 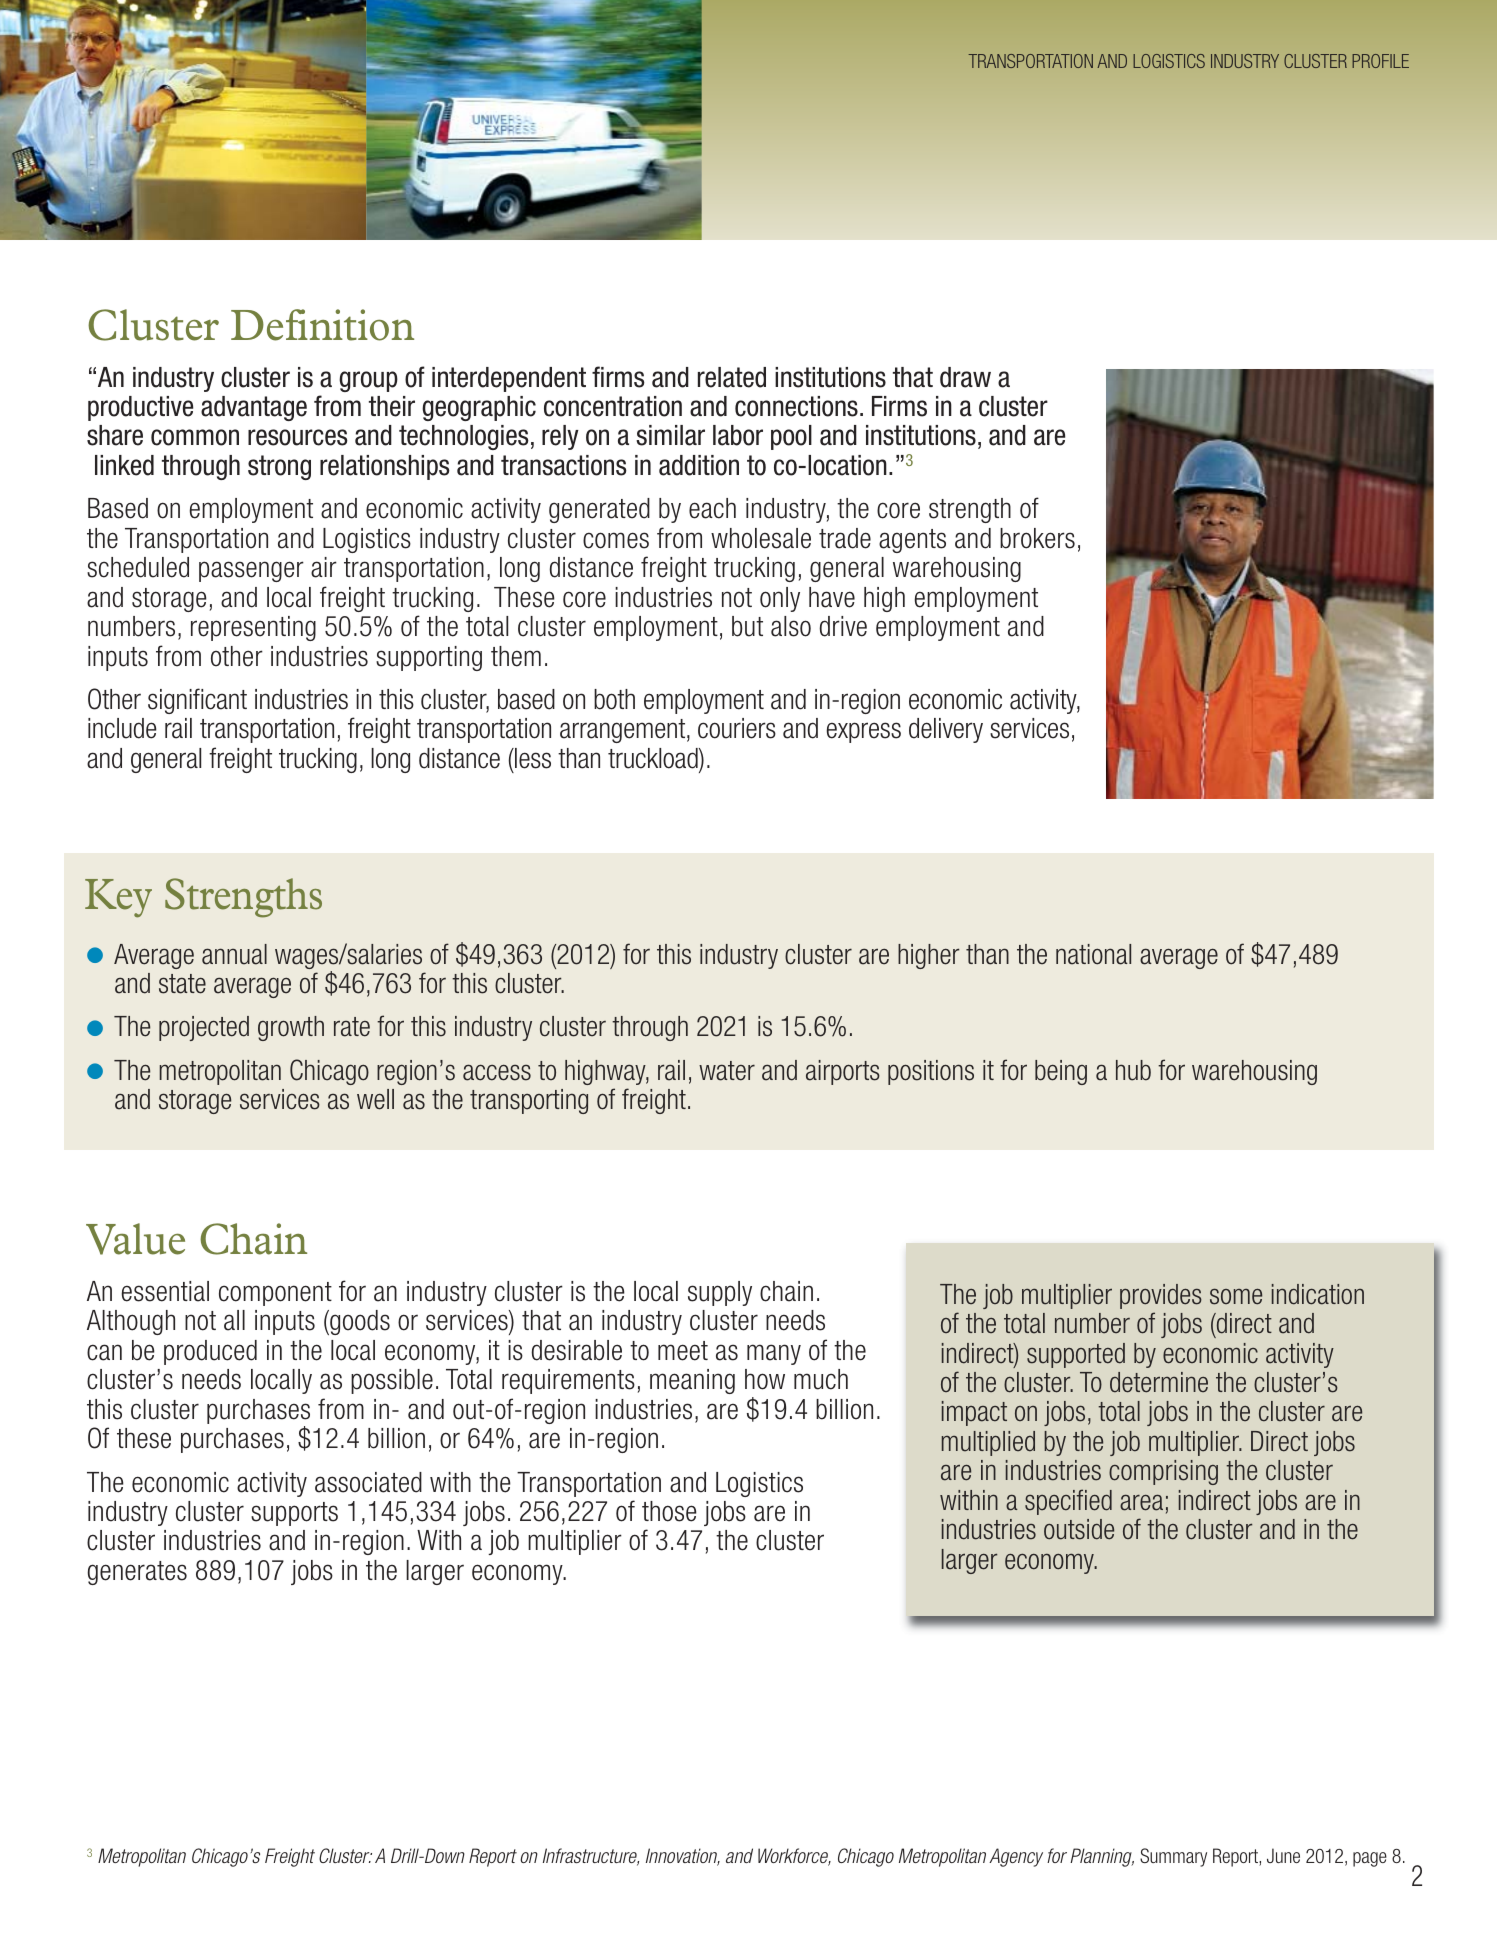 What do you see at coordinates (368, 1482) in the image?
I see `associated` at bounding box center [368, 1482].
